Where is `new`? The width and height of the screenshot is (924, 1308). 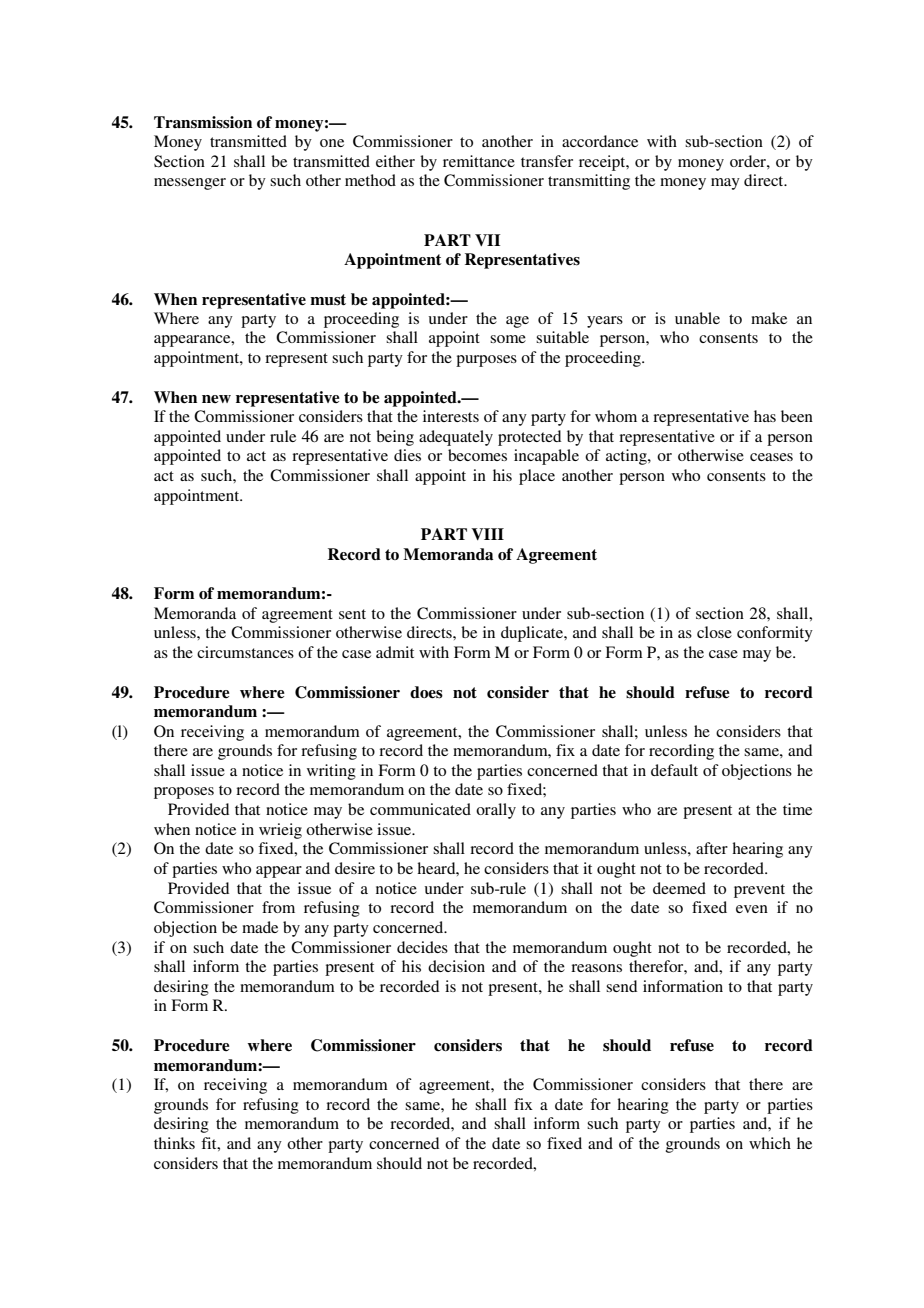 new is located at coordinates (216, 399).
